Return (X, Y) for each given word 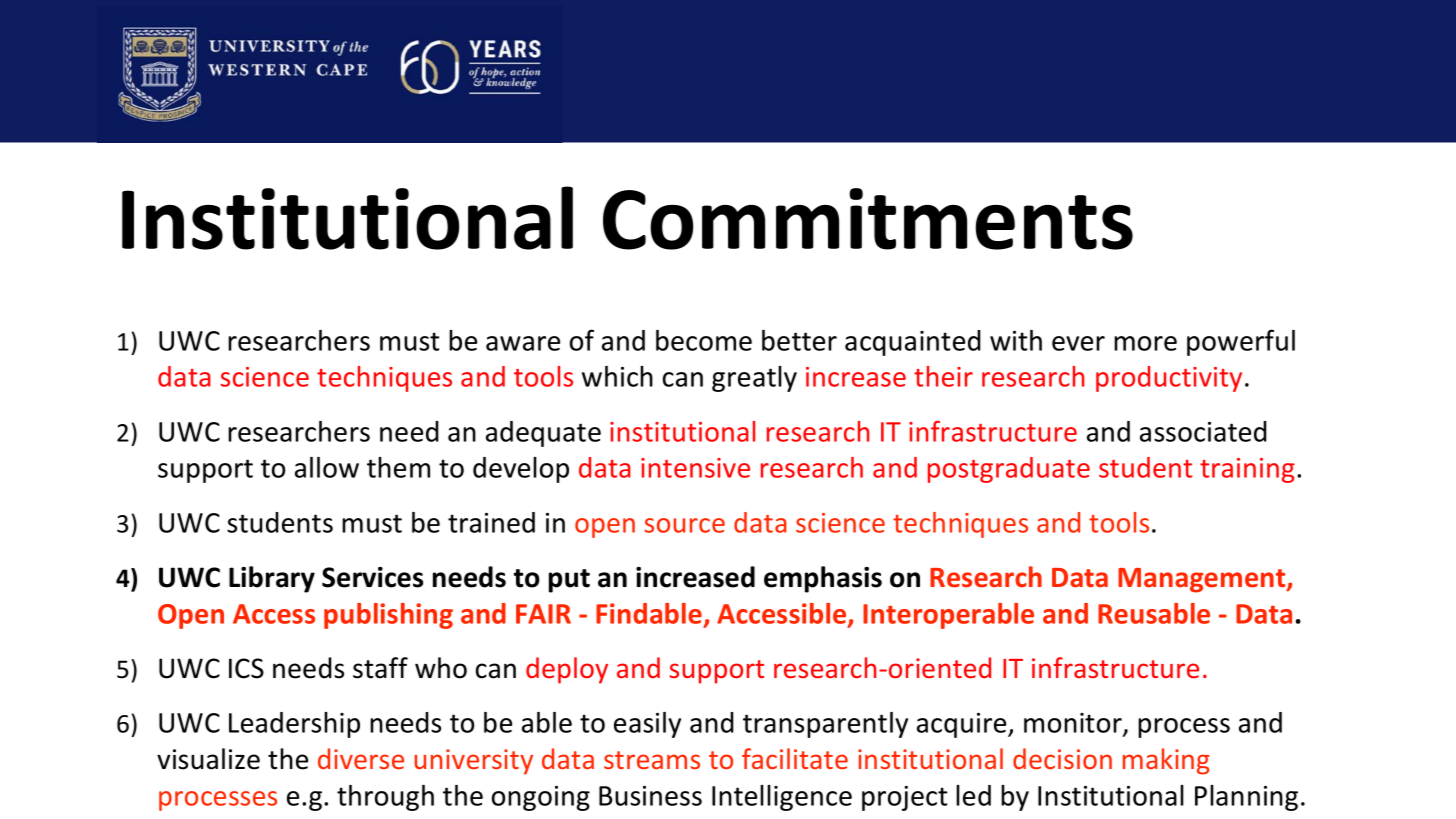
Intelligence (782, 798)
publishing (388, 616)
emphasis (823, 579)
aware (523, 343)
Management (1203, 580)
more (1145, 343)
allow (327, 467)
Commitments (868, 219)
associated (1203, 431)
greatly (754, 379)
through (385, 798)
